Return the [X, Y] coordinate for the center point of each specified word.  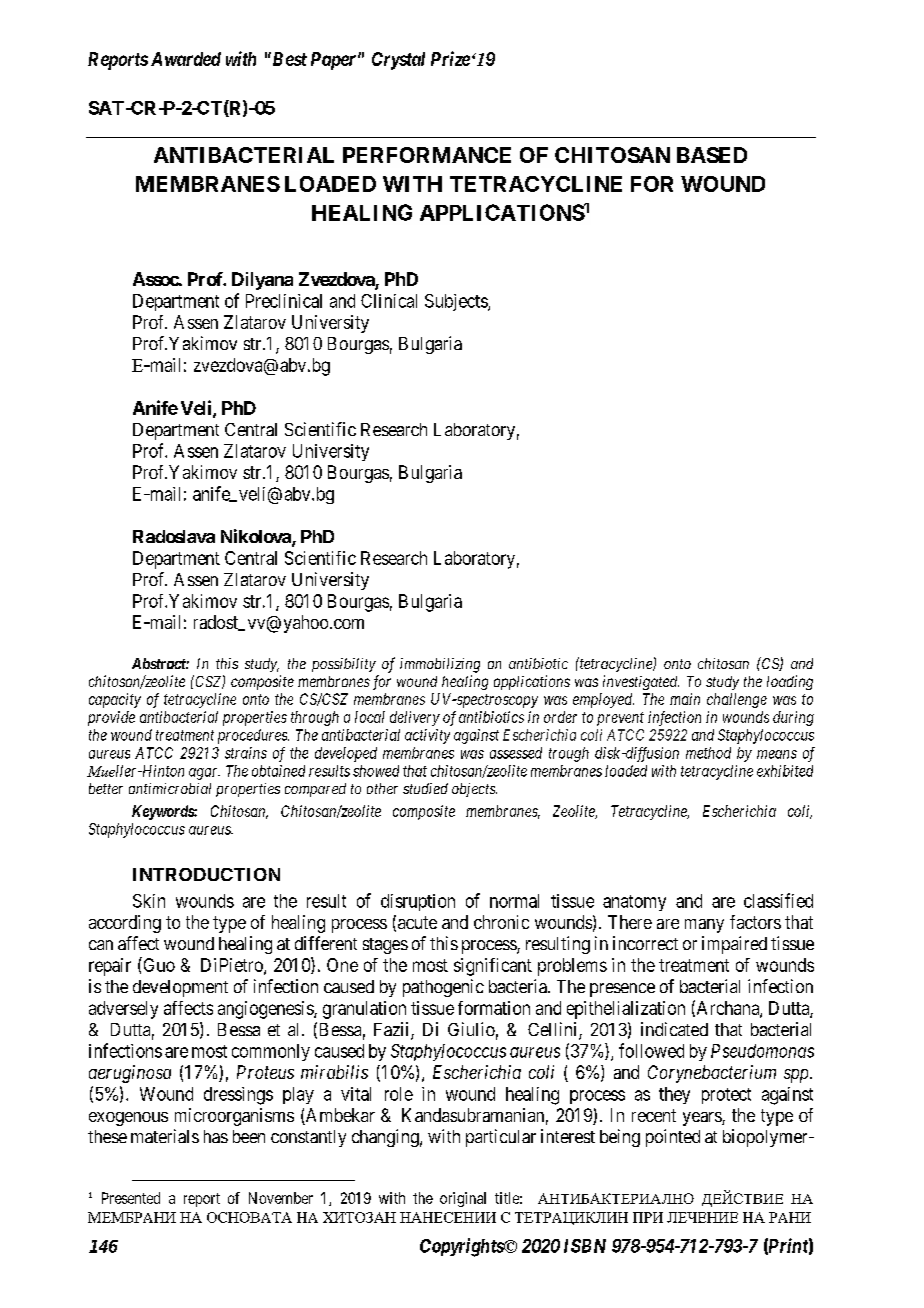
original [463, 1199]
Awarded [186, 59]
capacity [115, 700]
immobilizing [440, 665]
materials [165, 1136]
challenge [737, 700]
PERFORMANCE [427, 155]
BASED [712, 155]
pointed [673, 1138]
